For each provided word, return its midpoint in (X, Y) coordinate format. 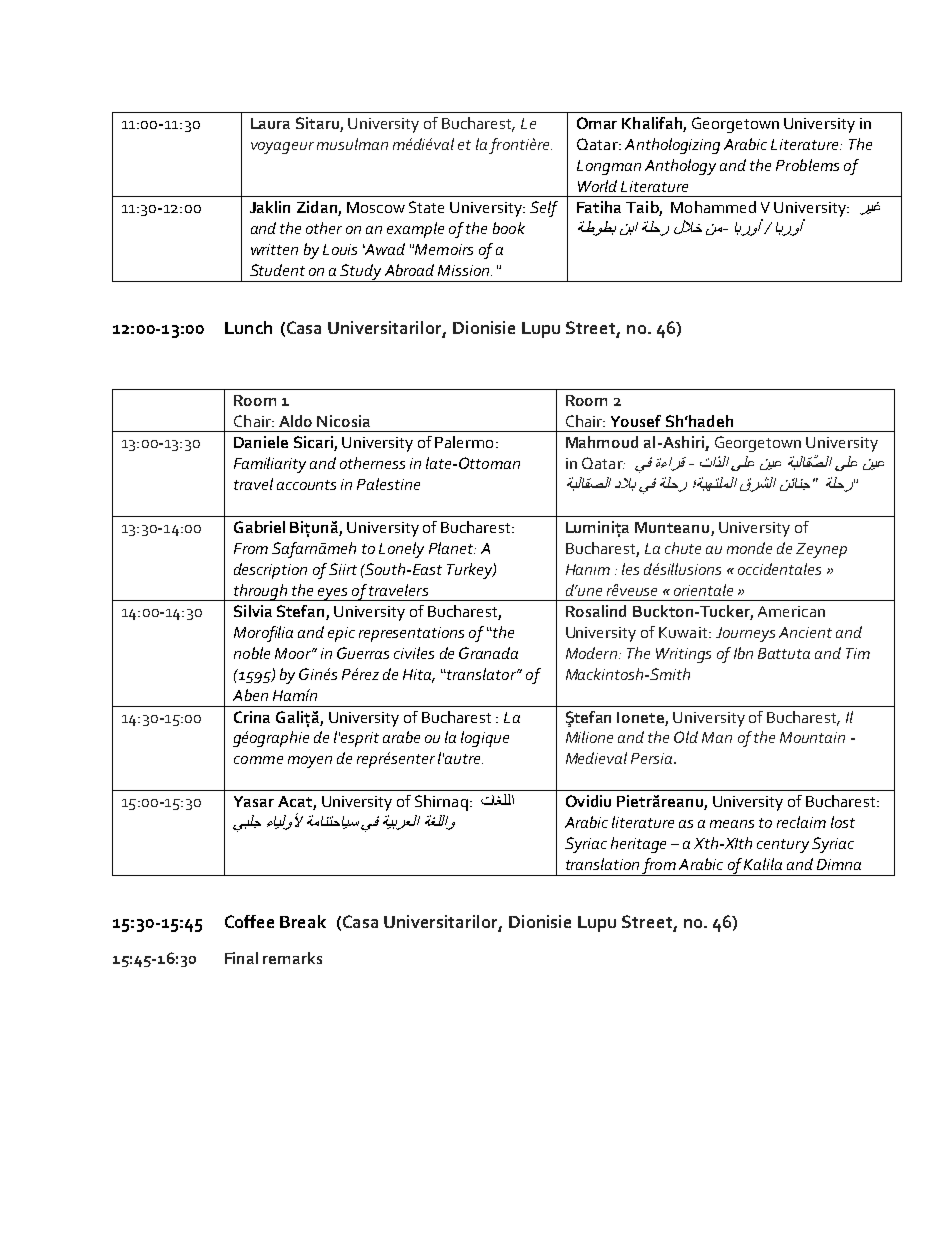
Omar (597, 123)
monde (749, 548)
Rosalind (596, 611)
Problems (807, 165)
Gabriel (259, 527)
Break (303, 921)
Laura (270, 123)
